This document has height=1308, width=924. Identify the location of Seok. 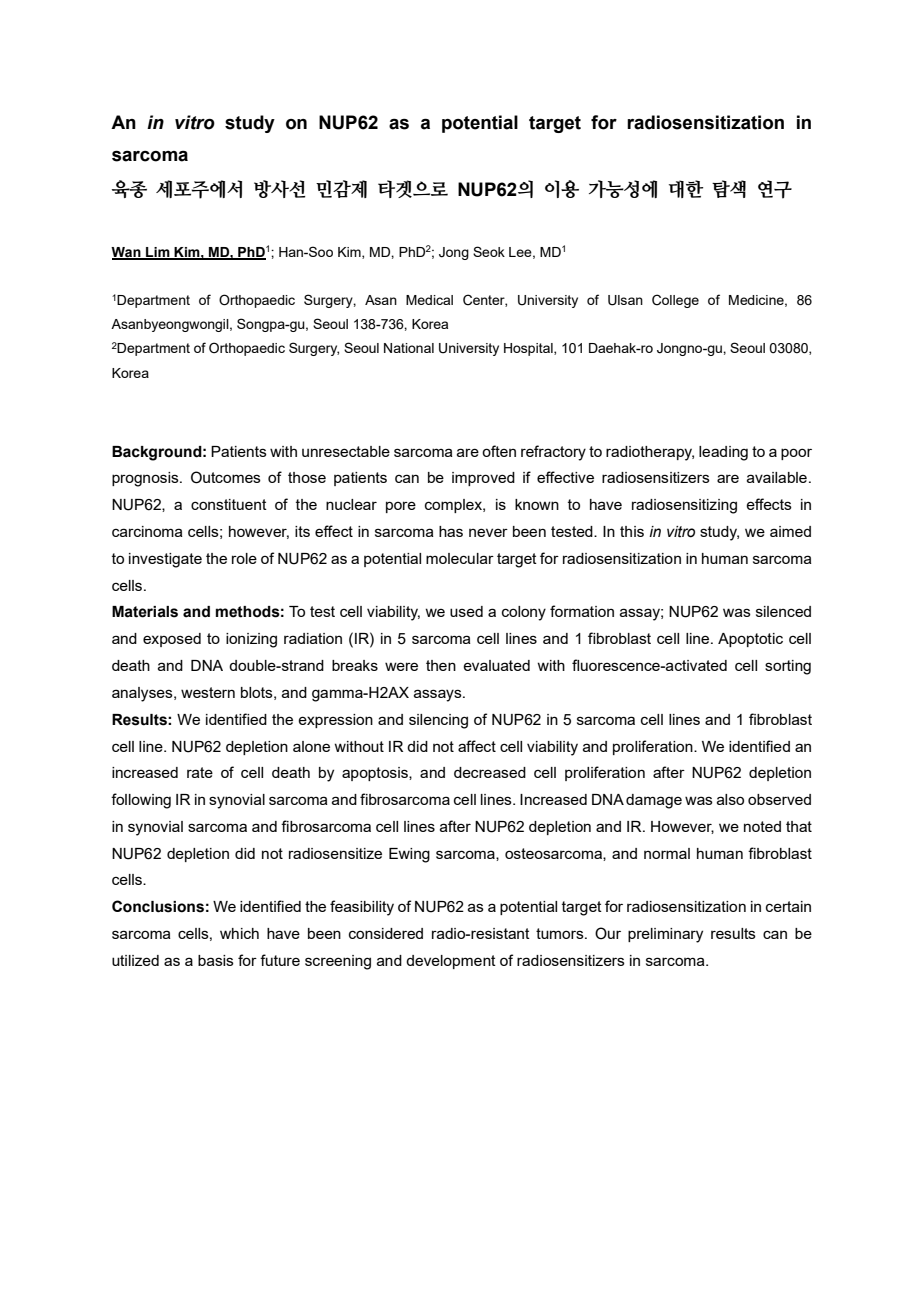
(489, 251).
